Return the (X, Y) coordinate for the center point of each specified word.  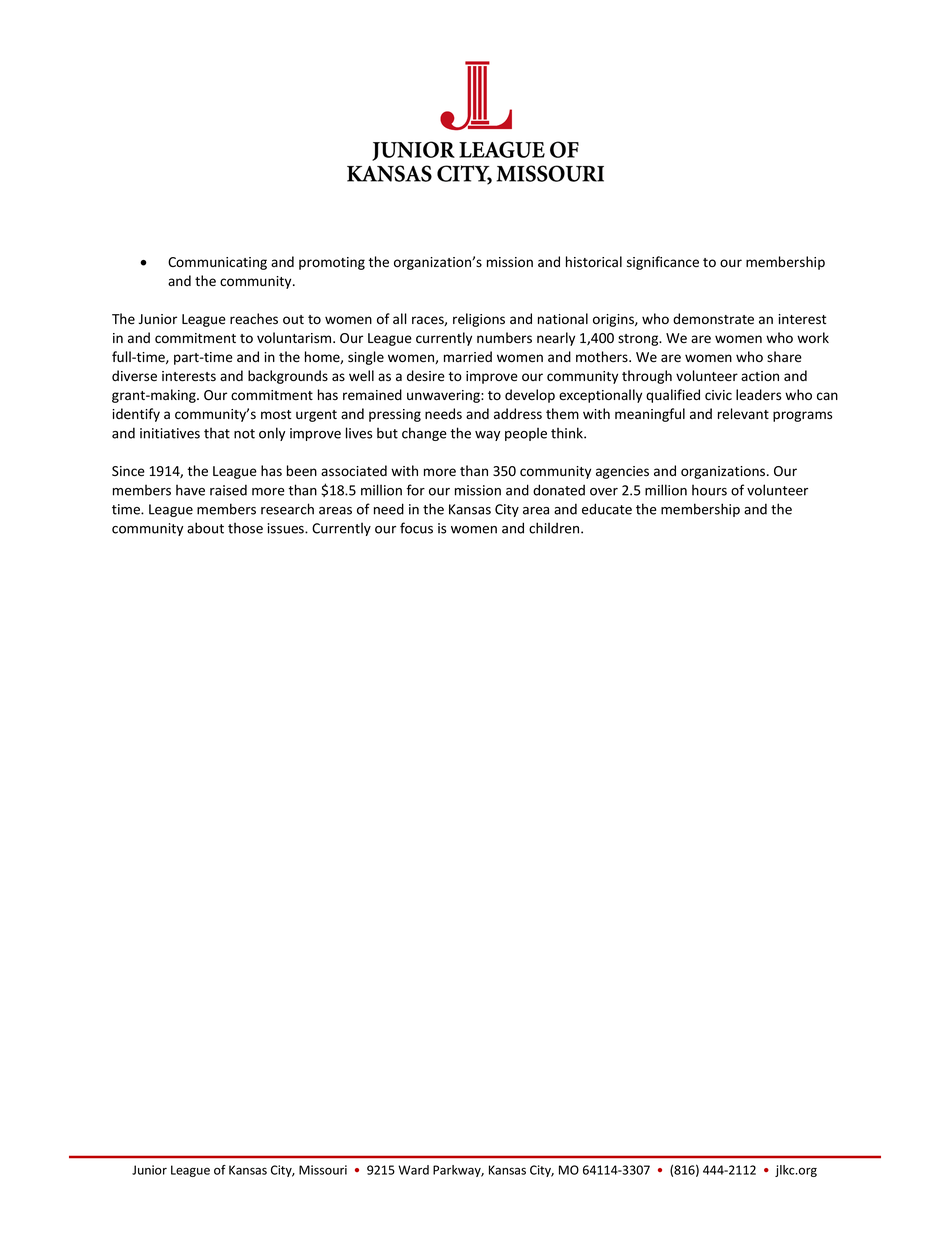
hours (709, 490)
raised (228, 490)
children (555, 528)
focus (416, 528)
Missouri (323, 1170)
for (416, 490)
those (245, 528)
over (604, 492)
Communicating (217, 263)
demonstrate (713, 319)
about (205, 528)
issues (287, 528)
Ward (413, 1170)
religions (479, 320)
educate (607, 509)
